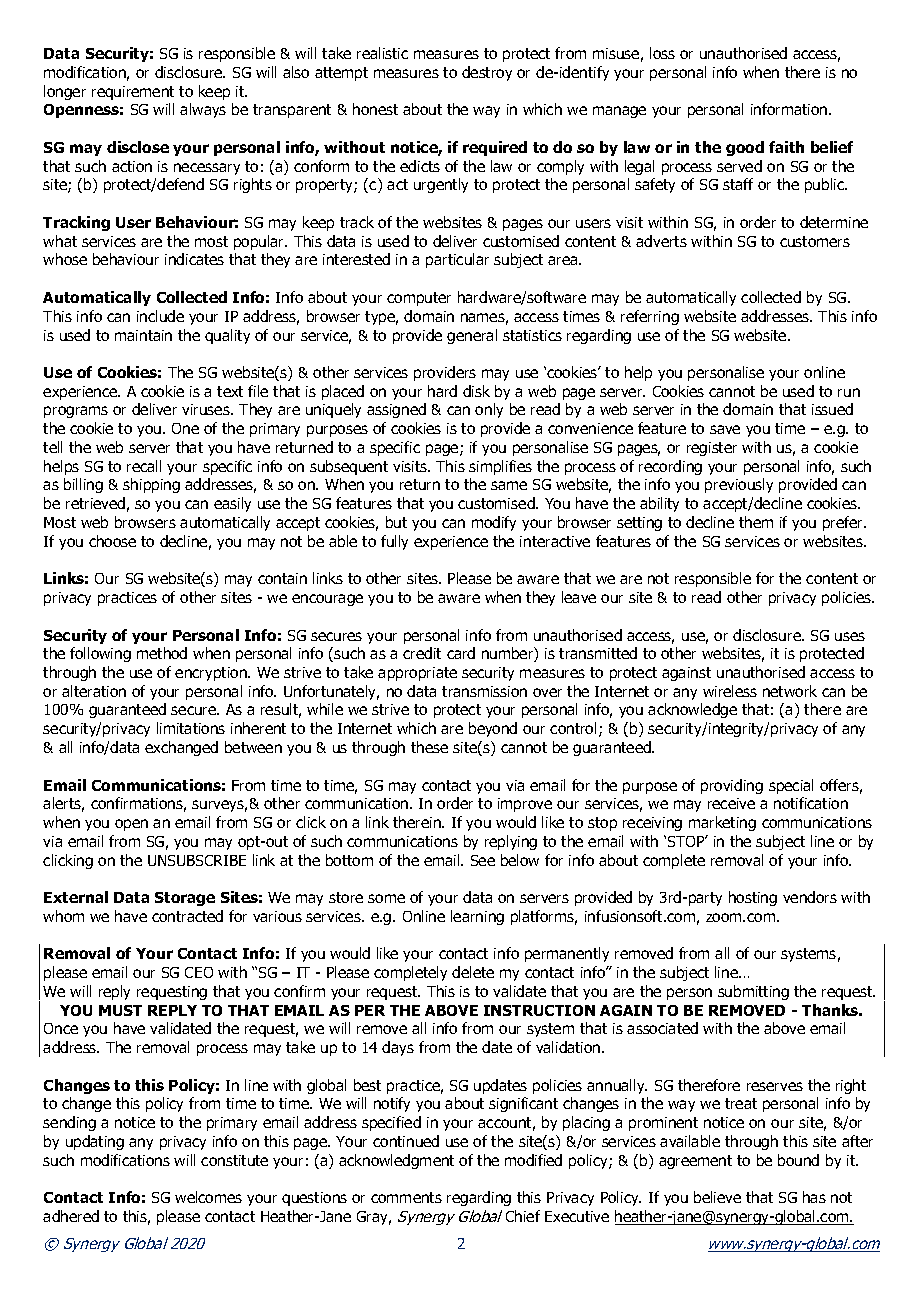 The height and width of the screenshot is (1308, 924). Describe the element at coordinates (477, 917) in the screenshot. I see `learning` at that location.
